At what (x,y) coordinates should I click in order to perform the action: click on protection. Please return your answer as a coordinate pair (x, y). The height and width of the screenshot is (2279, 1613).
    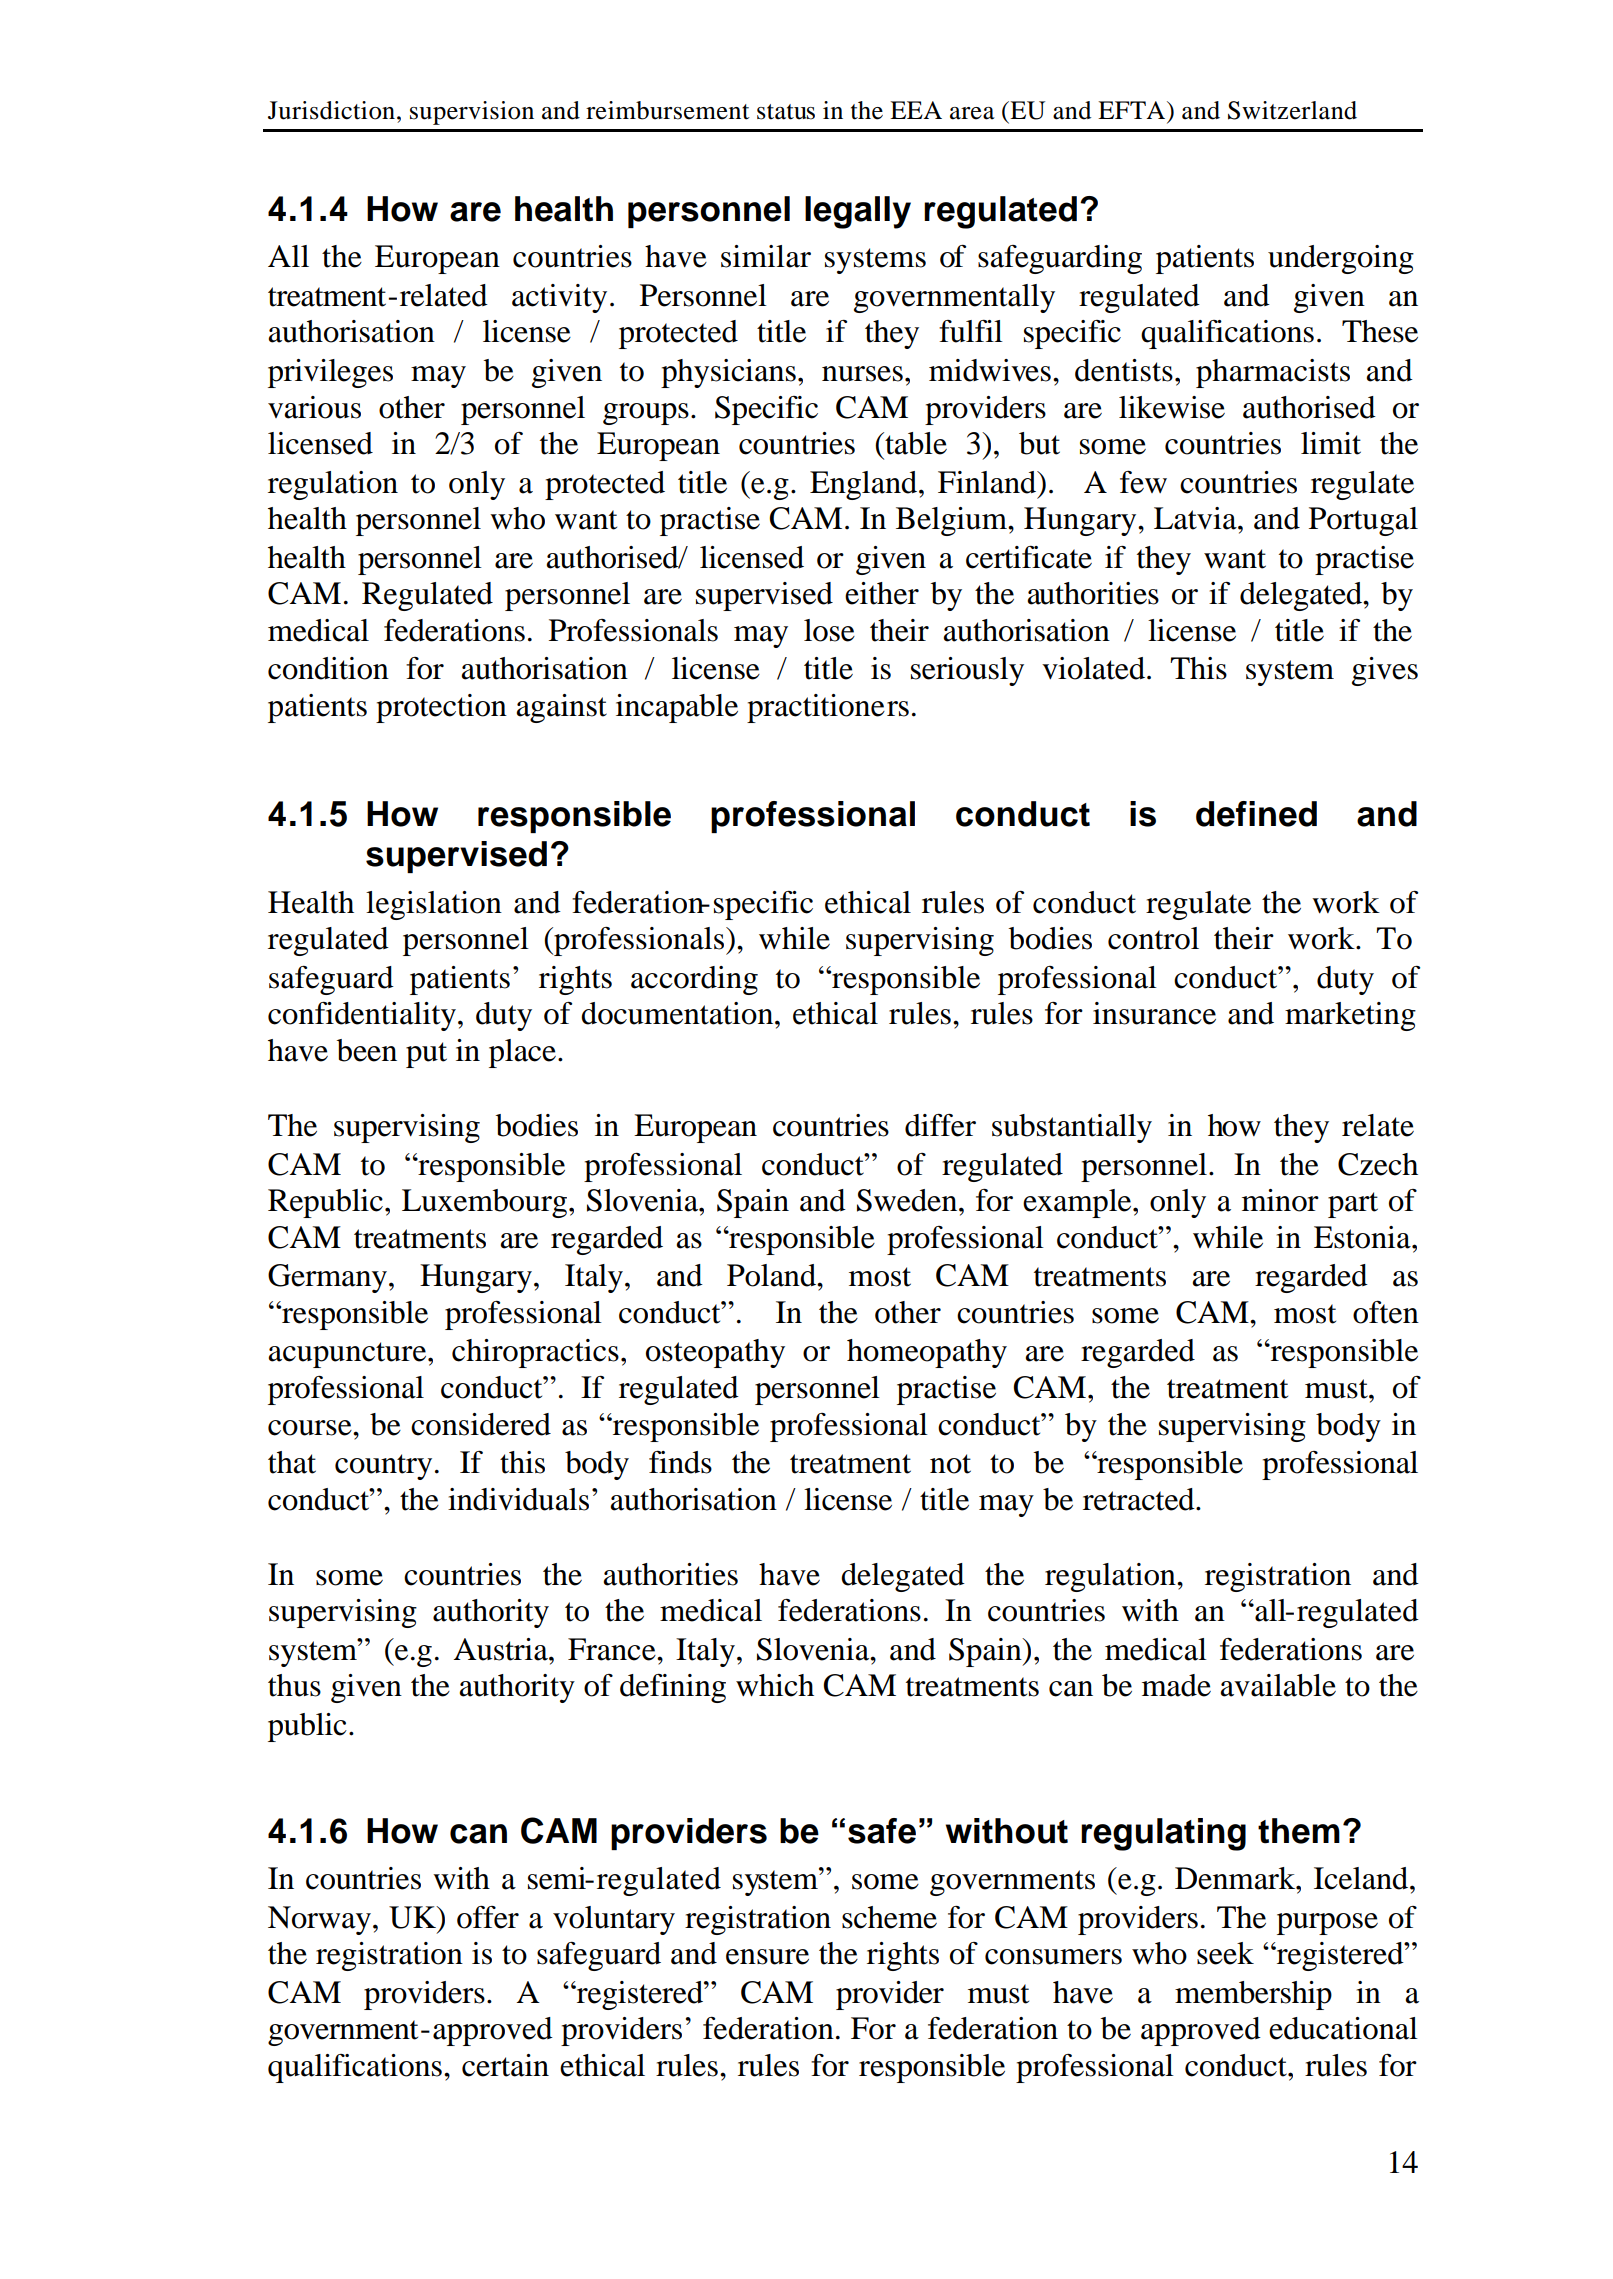
    Looking at the image, I should click on (441, 708).
